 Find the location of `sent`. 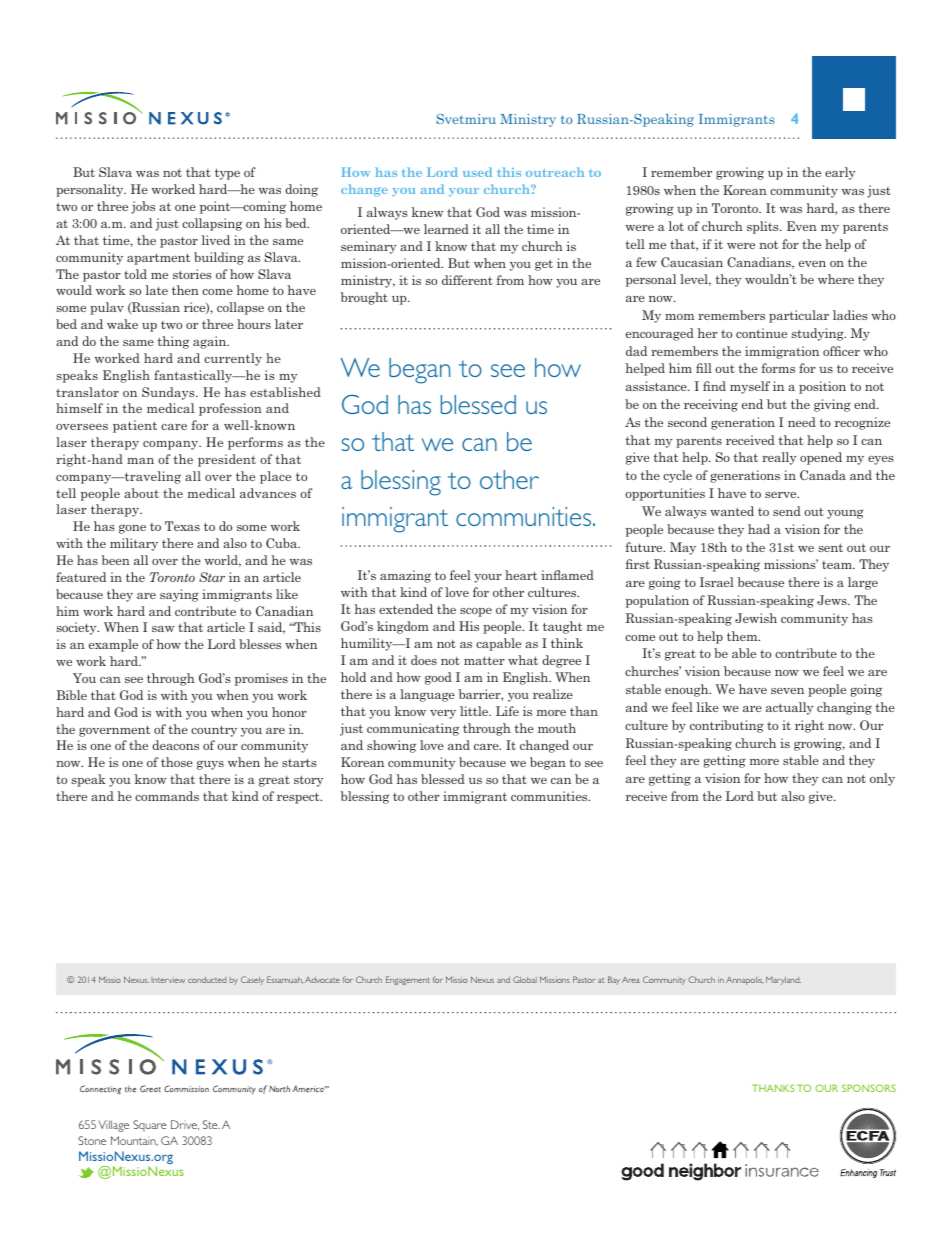

sent is located at coordinates (830, 547).
